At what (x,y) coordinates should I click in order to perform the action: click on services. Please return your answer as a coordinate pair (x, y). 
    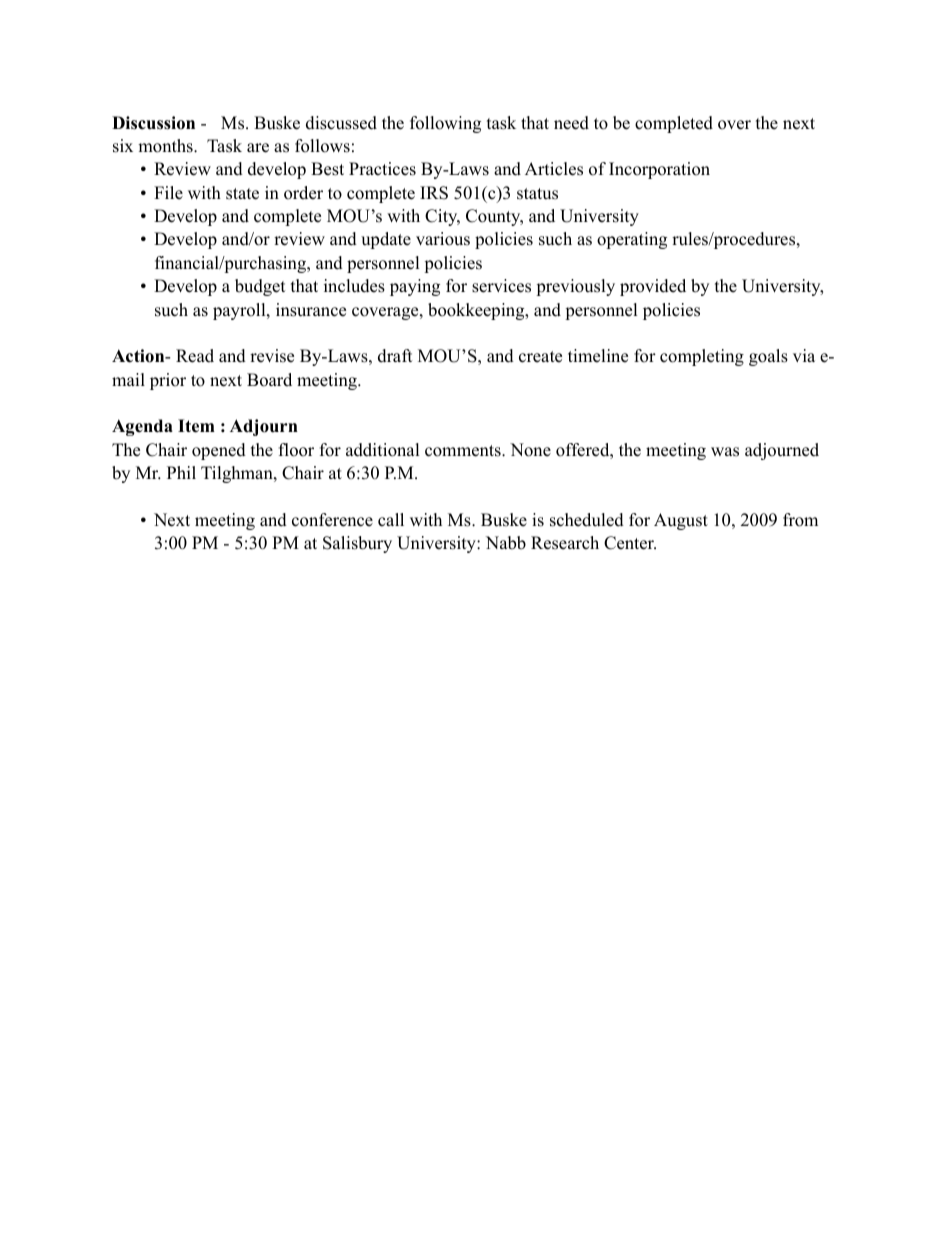
    Looking at the image, I should click on (501, 286).
